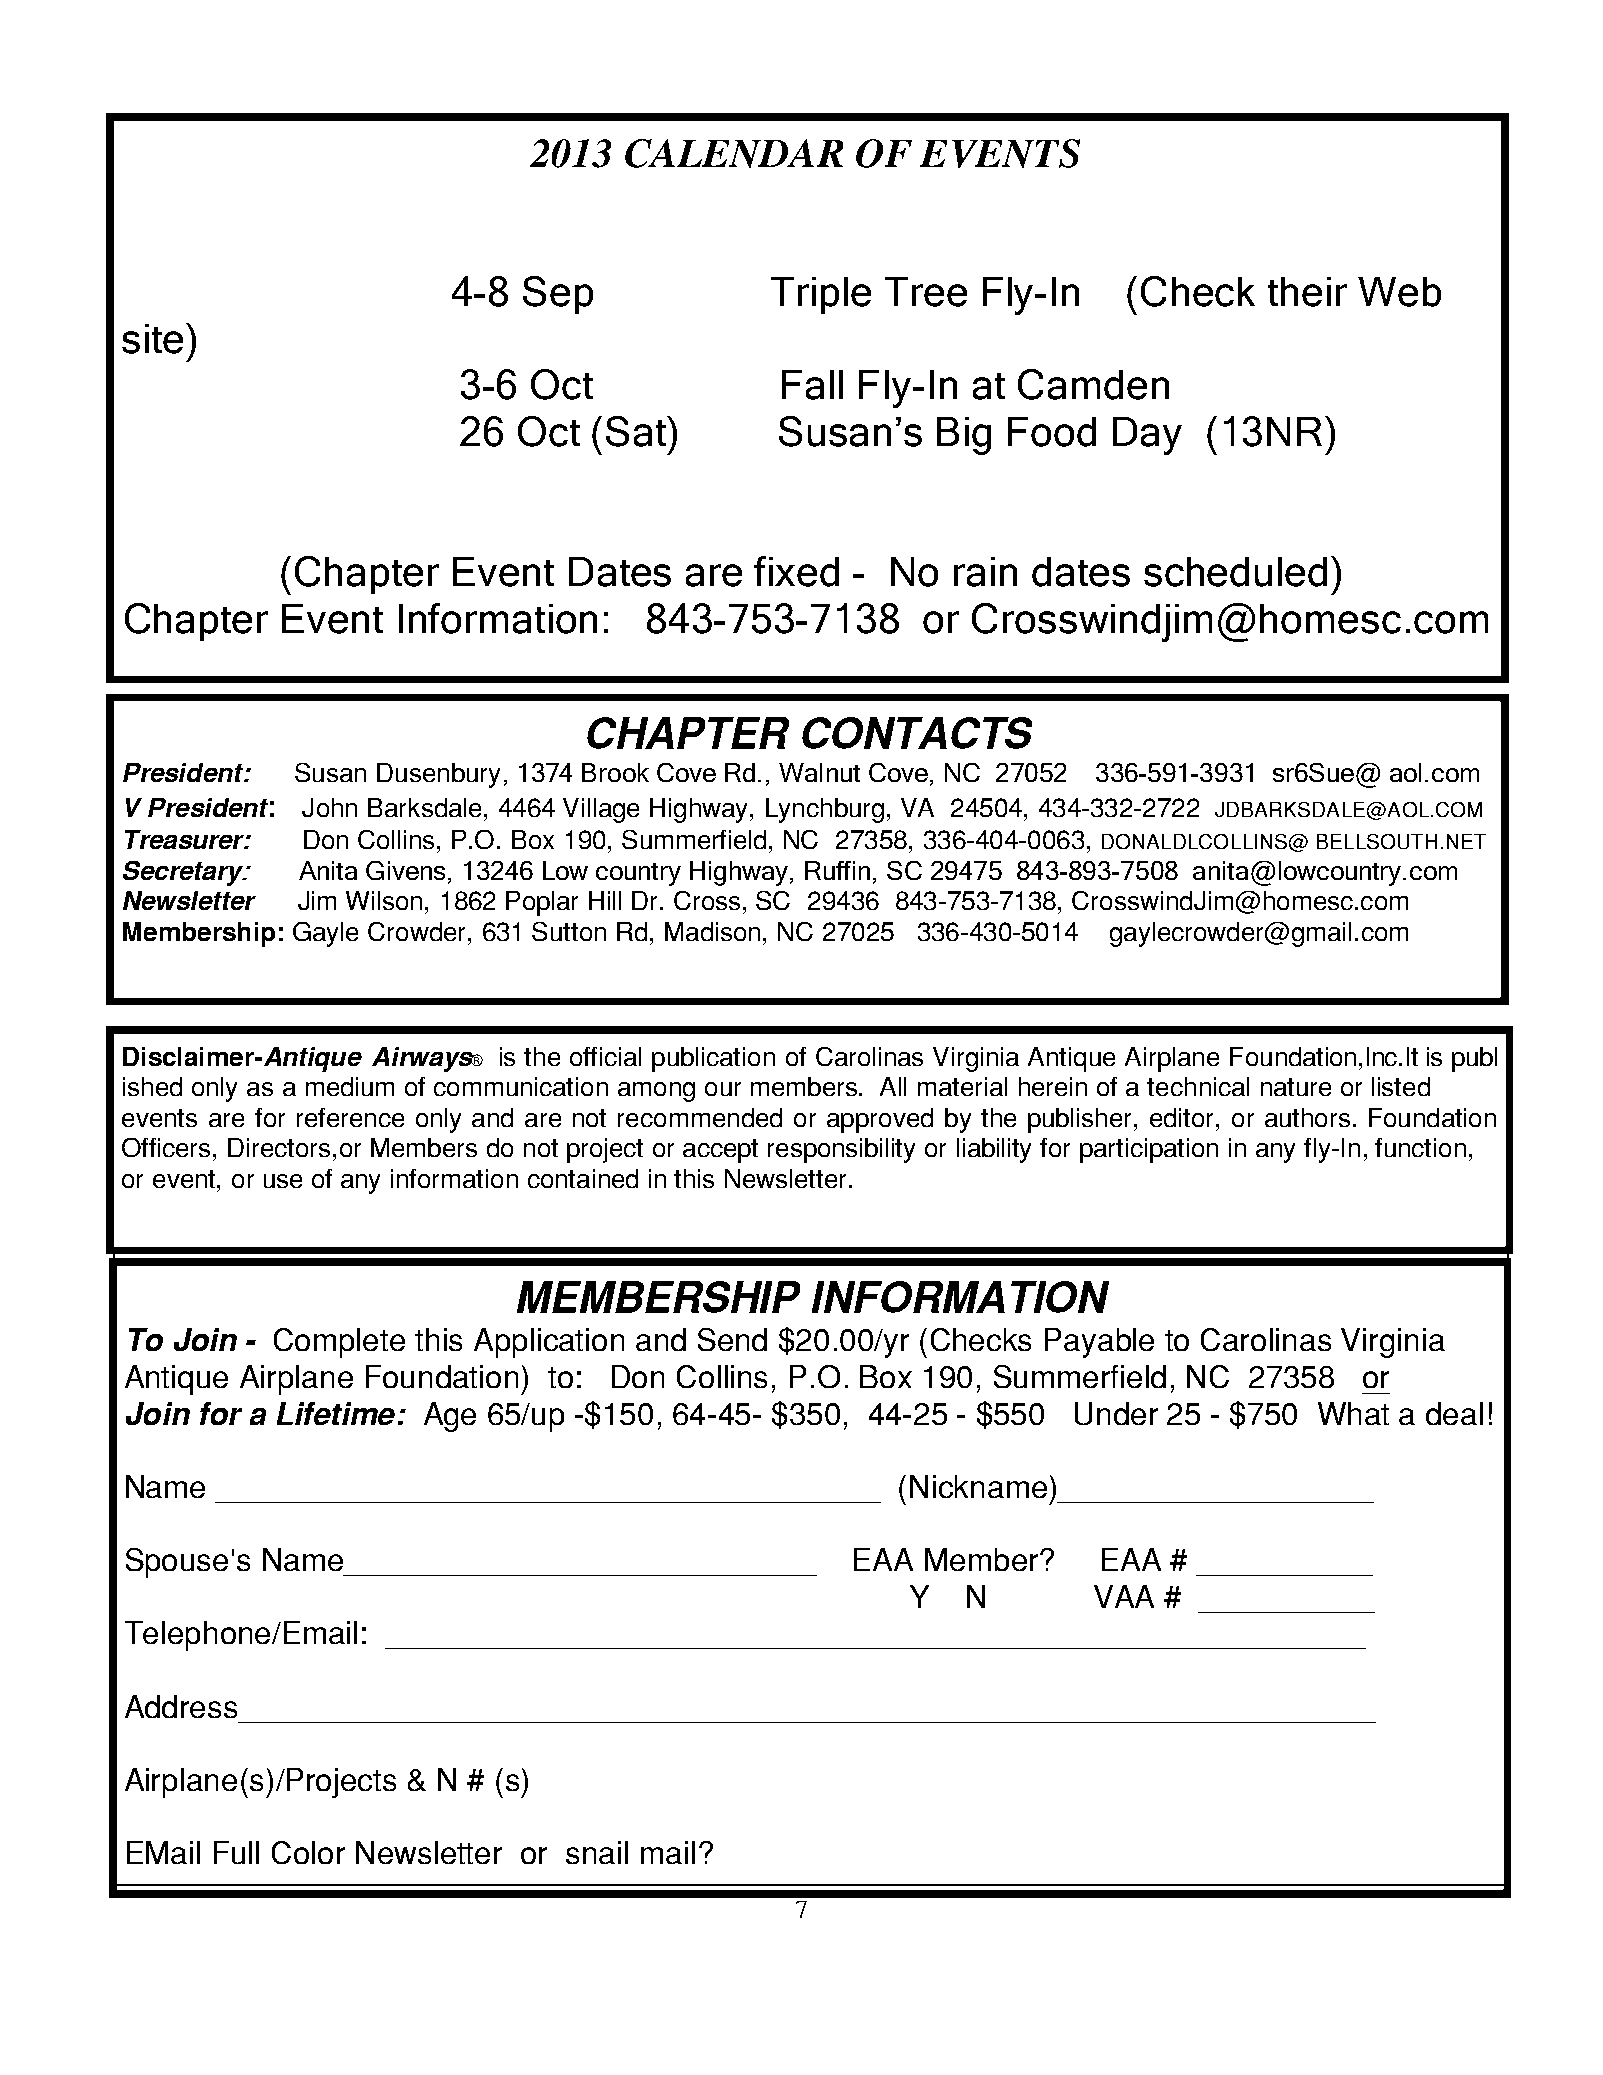 This page has width=1603, height=2075. I want to click on scheduled, so click(1235, 572).
